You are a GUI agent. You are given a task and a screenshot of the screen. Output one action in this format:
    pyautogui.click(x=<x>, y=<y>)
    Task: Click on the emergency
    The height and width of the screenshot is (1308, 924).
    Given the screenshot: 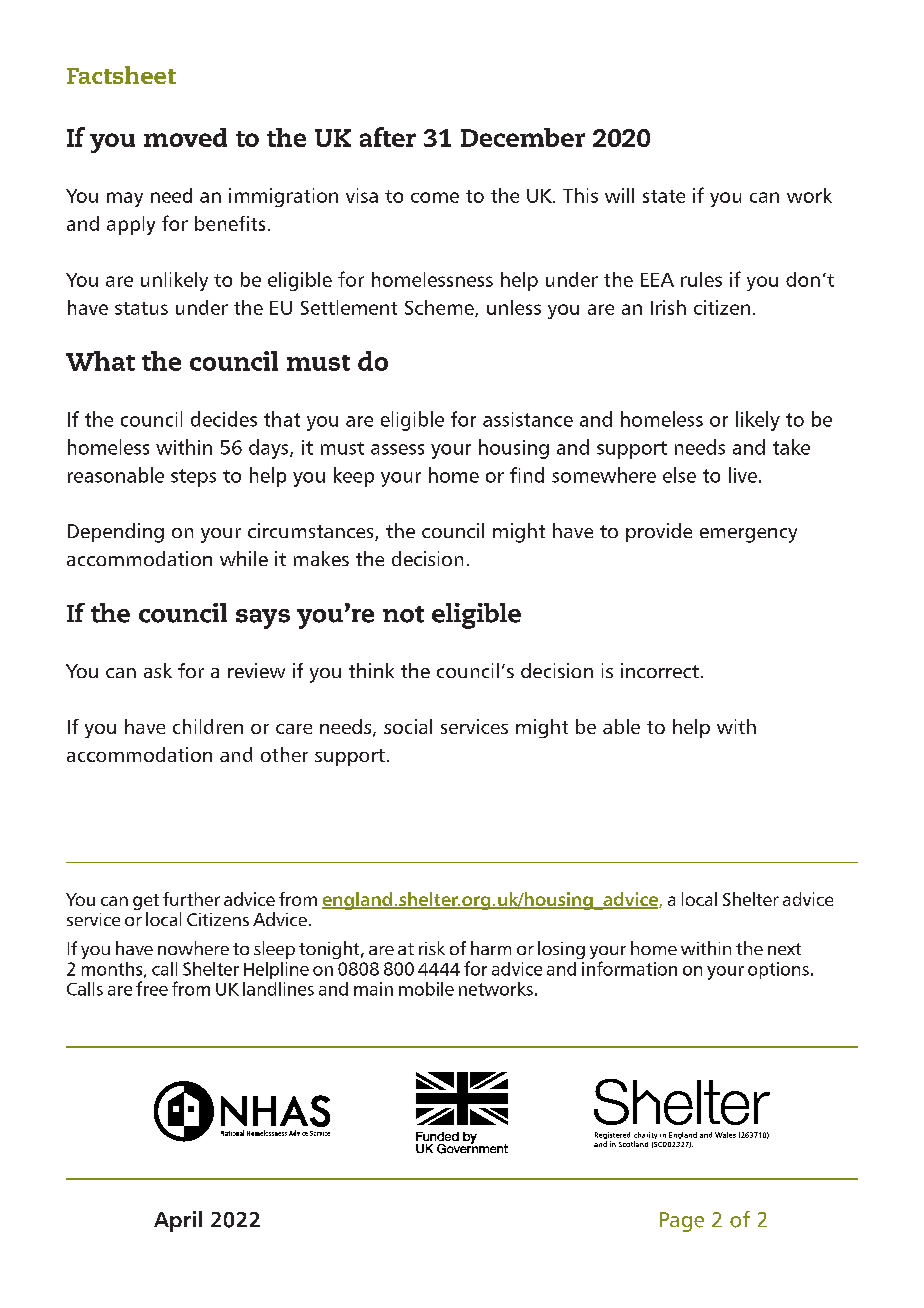 What is the action you would take?
    pyautogui.click(x=748, y=535)
